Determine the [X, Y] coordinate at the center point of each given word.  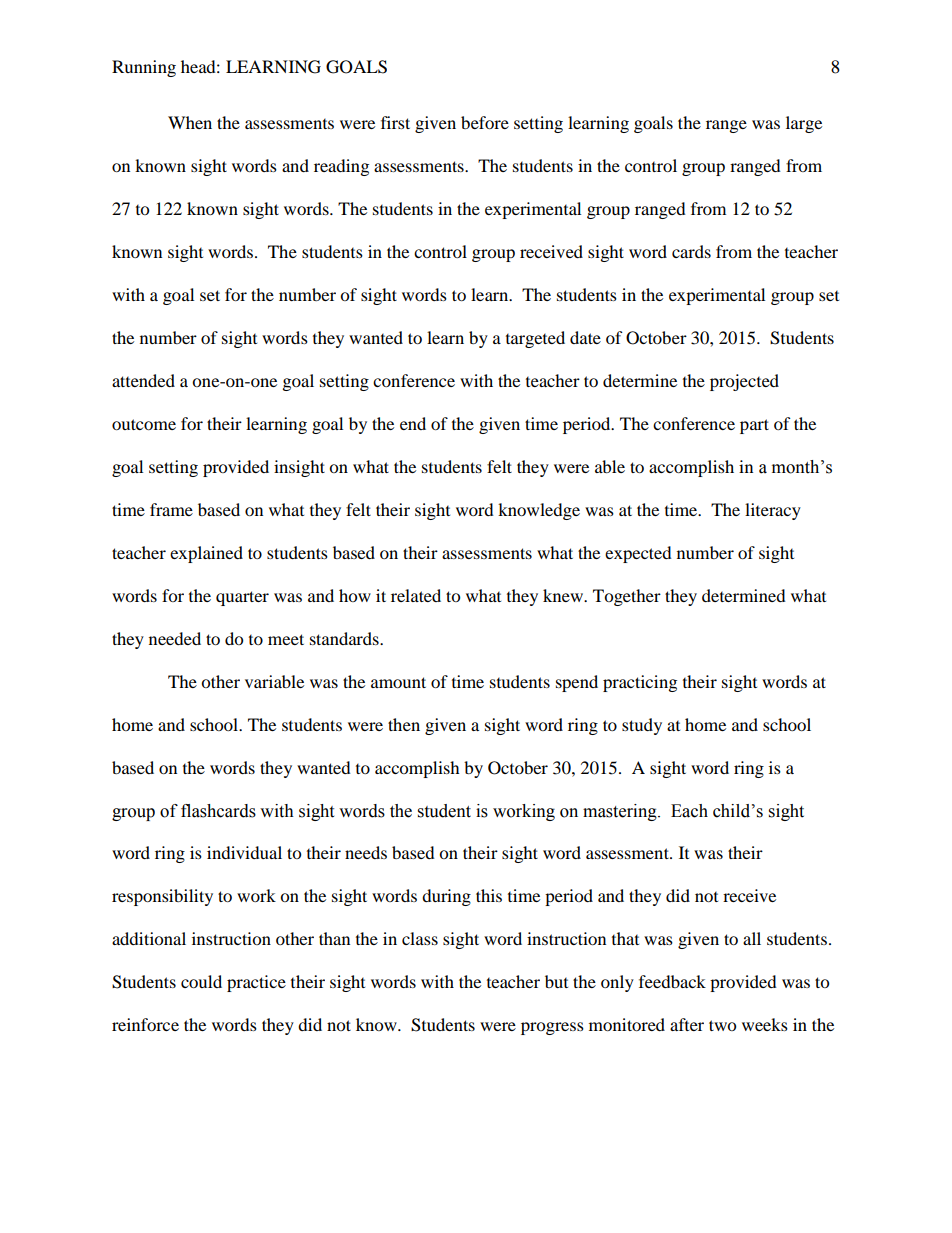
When [190, 122]
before [485, 122]
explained [206, 554]
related [416, 595]
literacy [773, 511]
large [804, 124]
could [201, 981]
